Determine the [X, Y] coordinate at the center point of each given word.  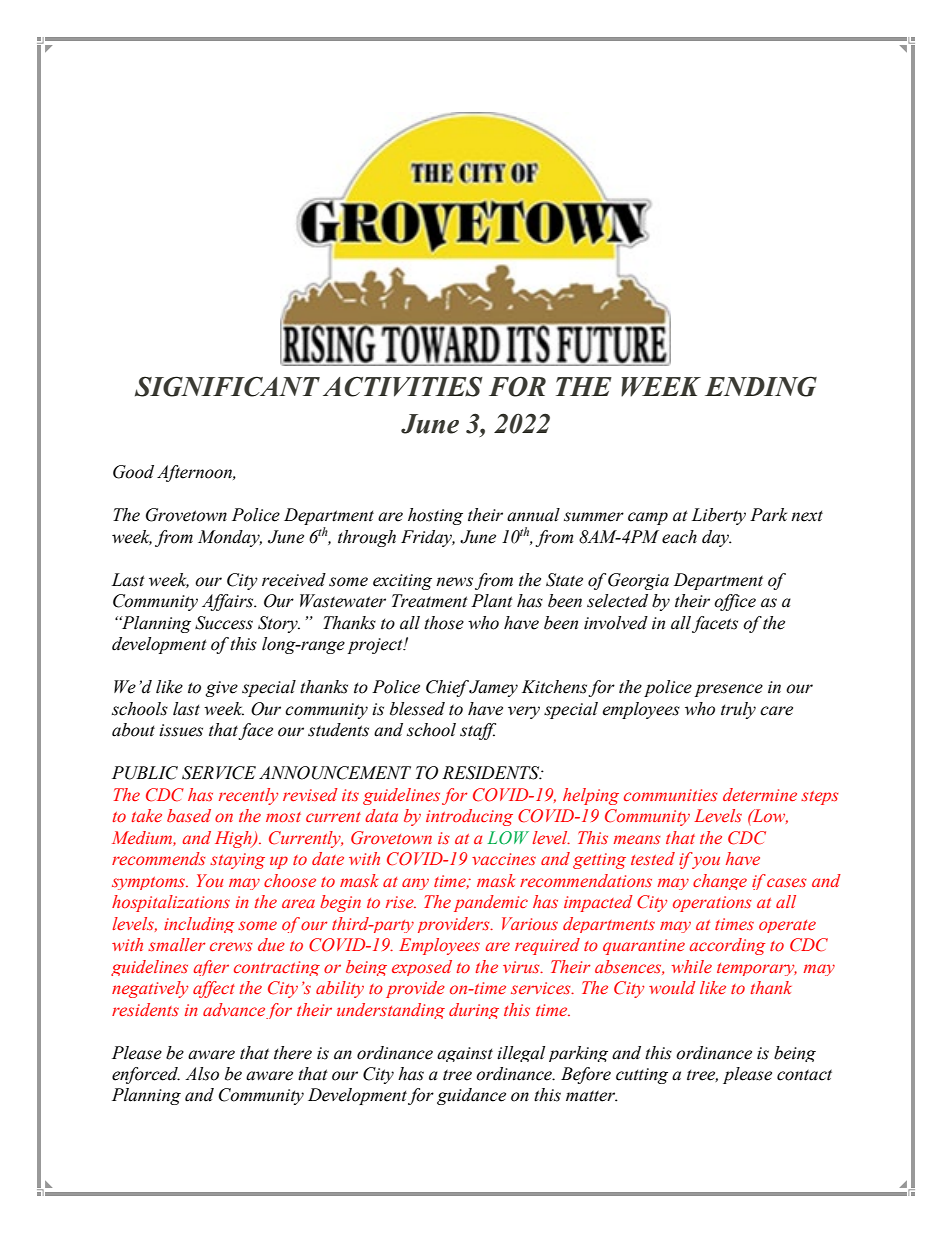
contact [804, 1075]
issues [181, 730]
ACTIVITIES [403, 386]
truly [738, 710]
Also [202, 1074]
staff [478, 731]
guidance [471, 1096]
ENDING [761, 386]
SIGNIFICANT [227, 386]
